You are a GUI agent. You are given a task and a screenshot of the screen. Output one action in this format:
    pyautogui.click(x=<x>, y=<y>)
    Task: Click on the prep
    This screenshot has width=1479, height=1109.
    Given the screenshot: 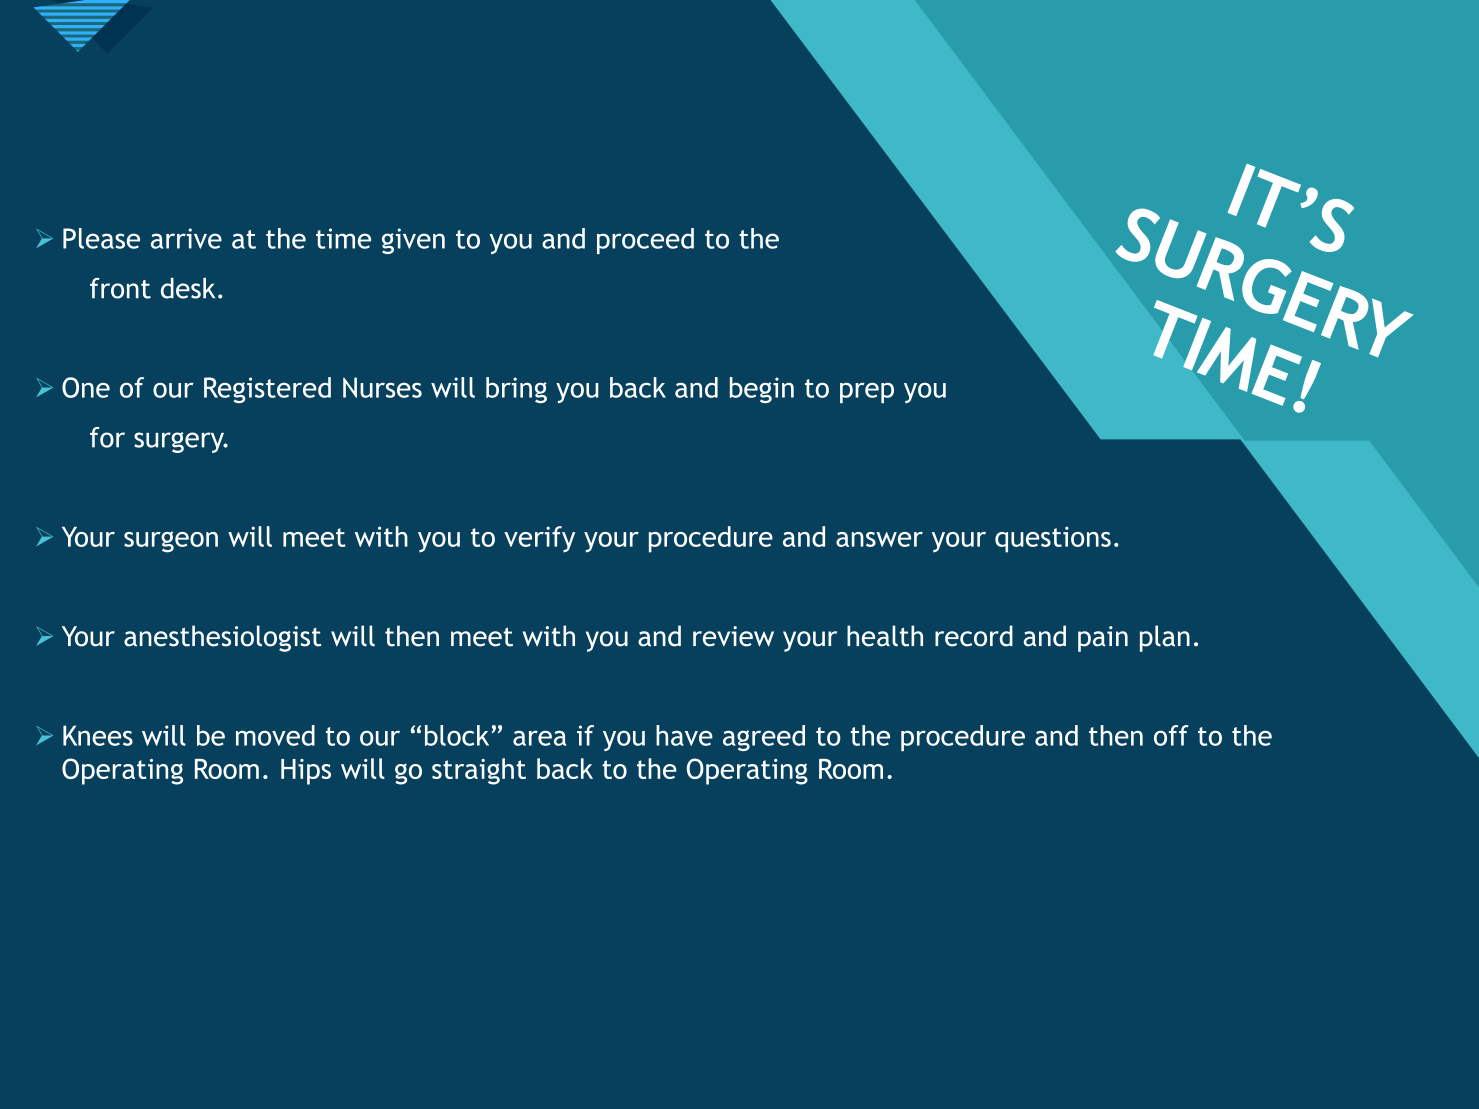 What is the action you would take?
    pyautogui.click(x=867, y=393)
